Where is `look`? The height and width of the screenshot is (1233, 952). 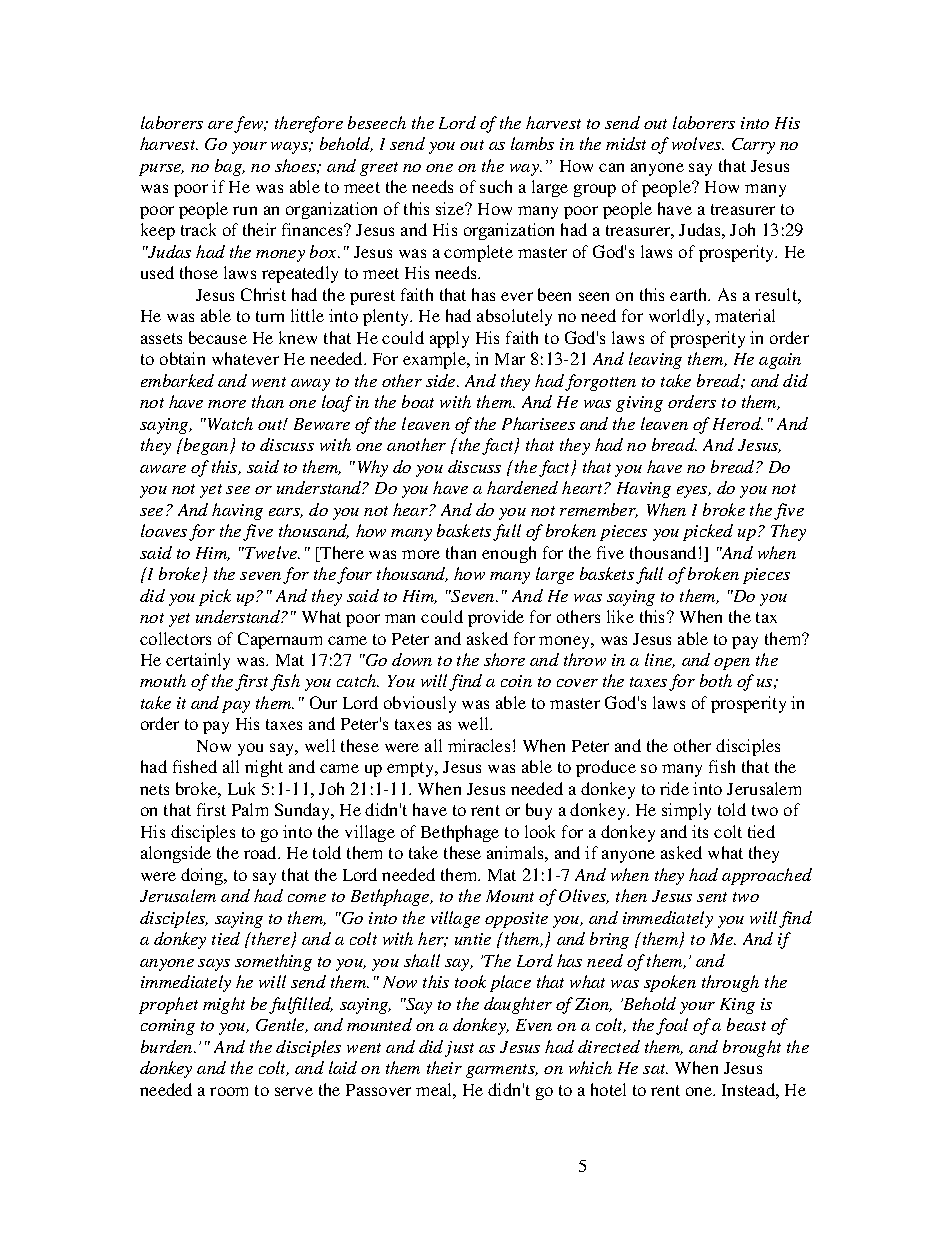 look is located at coordinates (540, 831).
